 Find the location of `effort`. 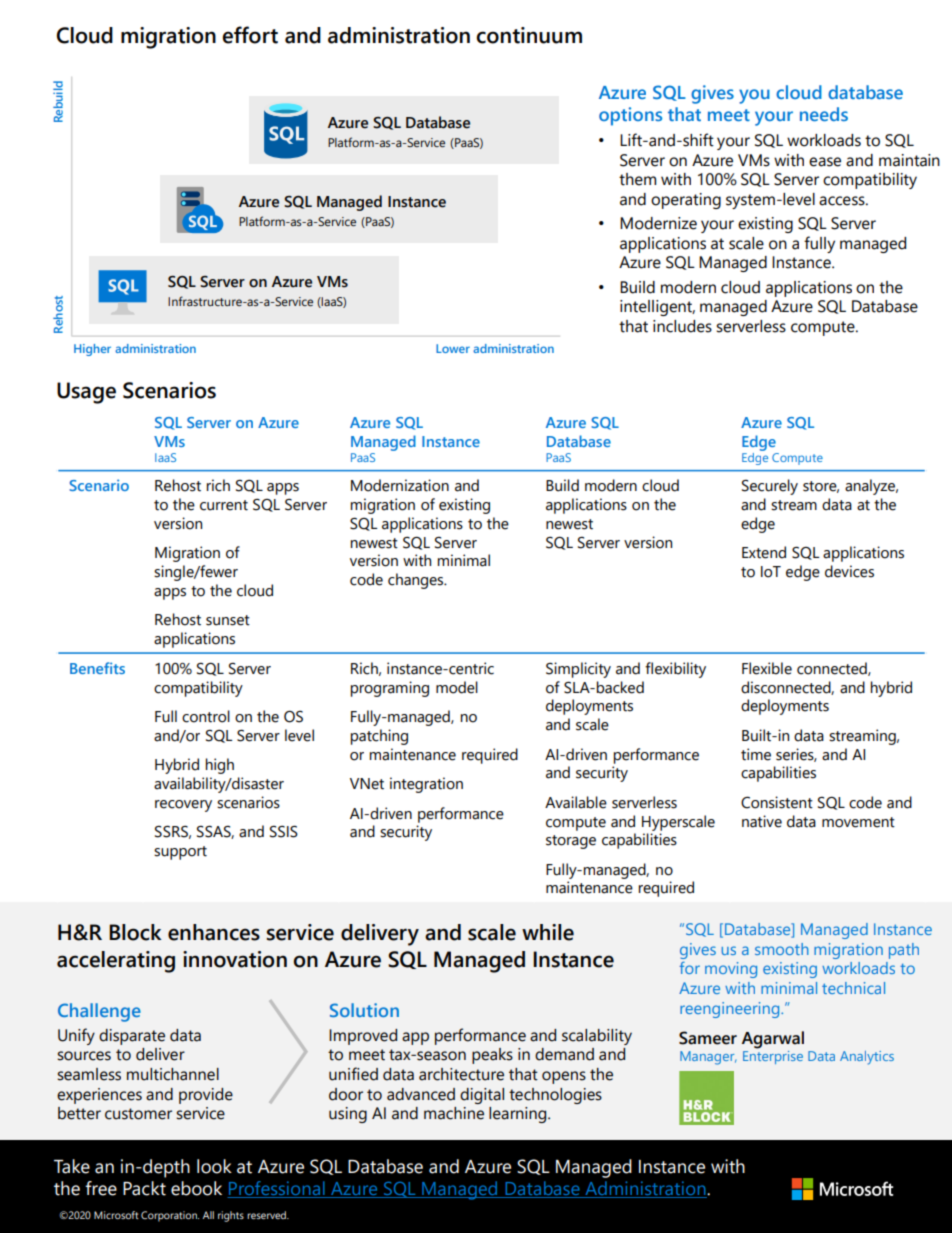

effort is located at coordinates (250, 35).
